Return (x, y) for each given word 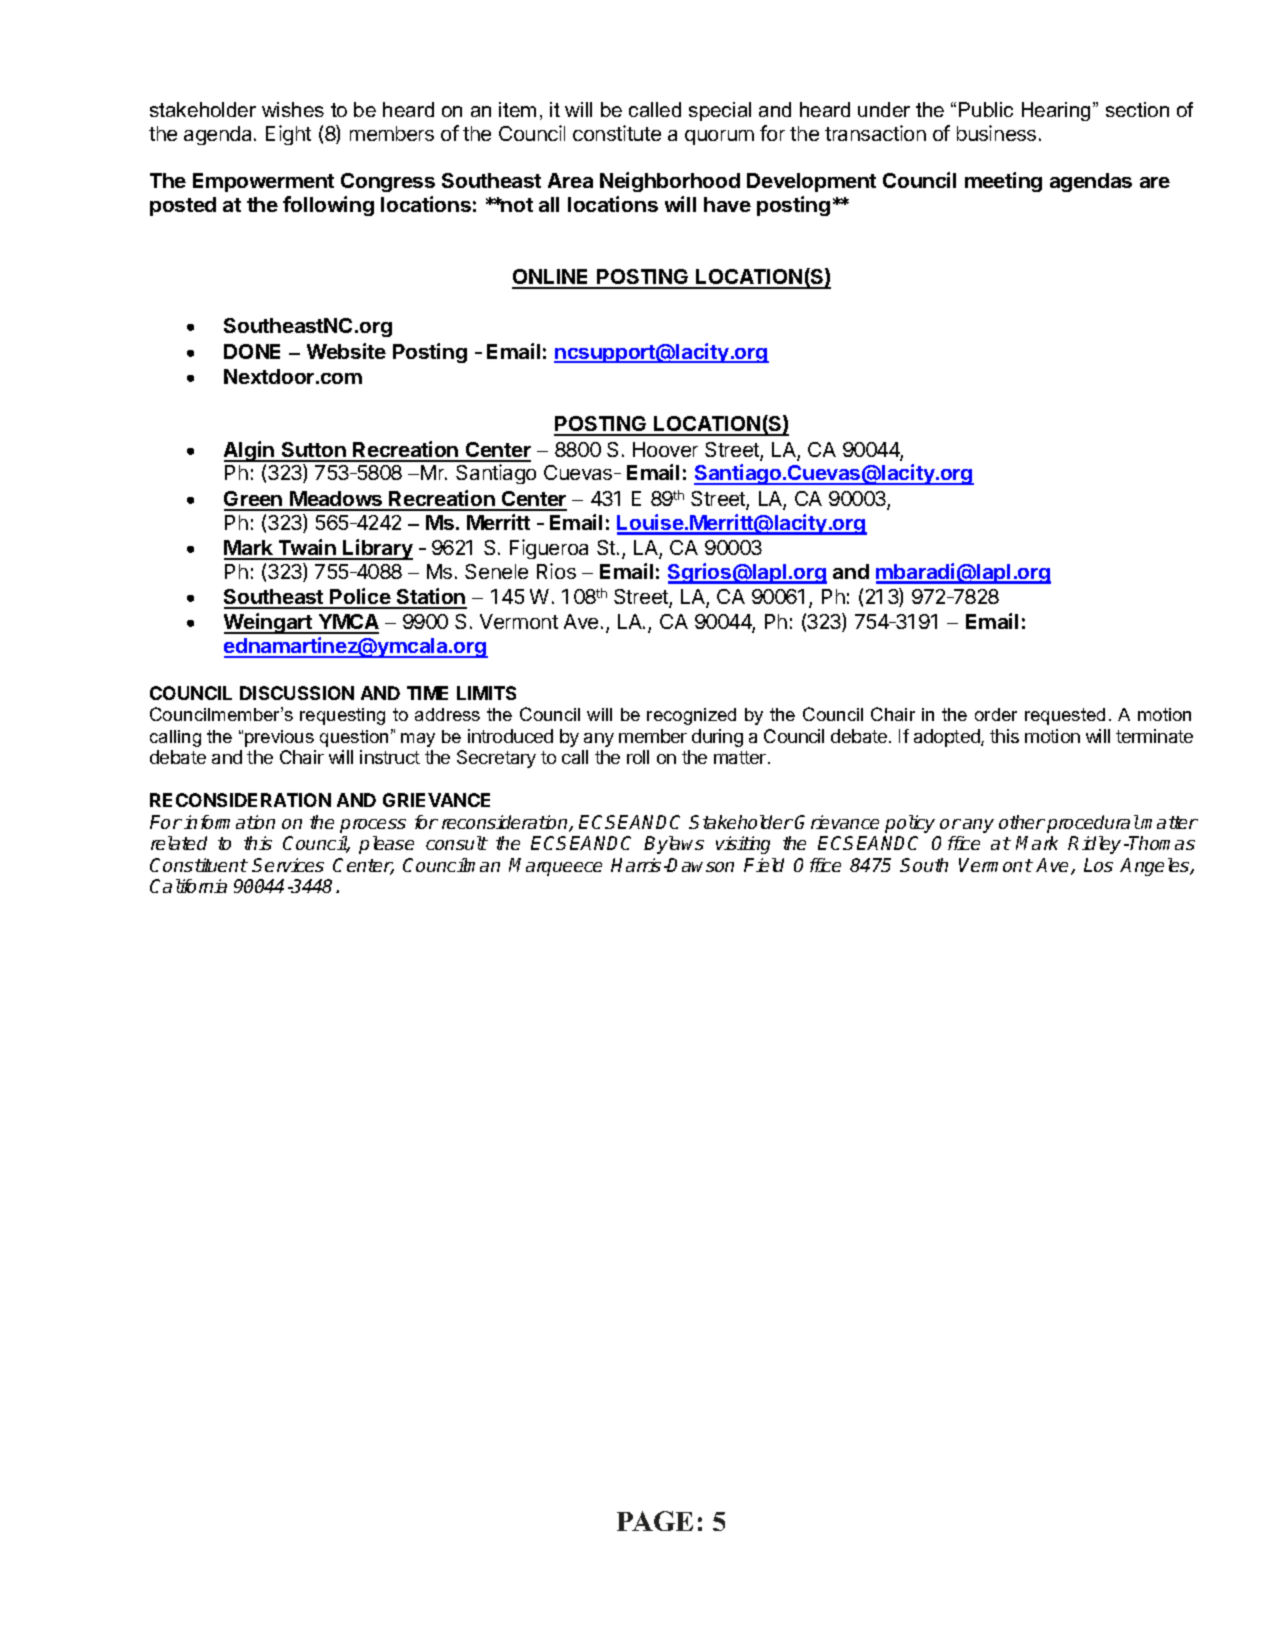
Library (377, 549)
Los (1098, 865)
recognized (691, 716)
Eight (288, 135)
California (188, 886)
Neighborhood (670, 182)
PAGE (655, 1521)
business (996, 133)
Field (764, 865)
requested (1065, 716)
